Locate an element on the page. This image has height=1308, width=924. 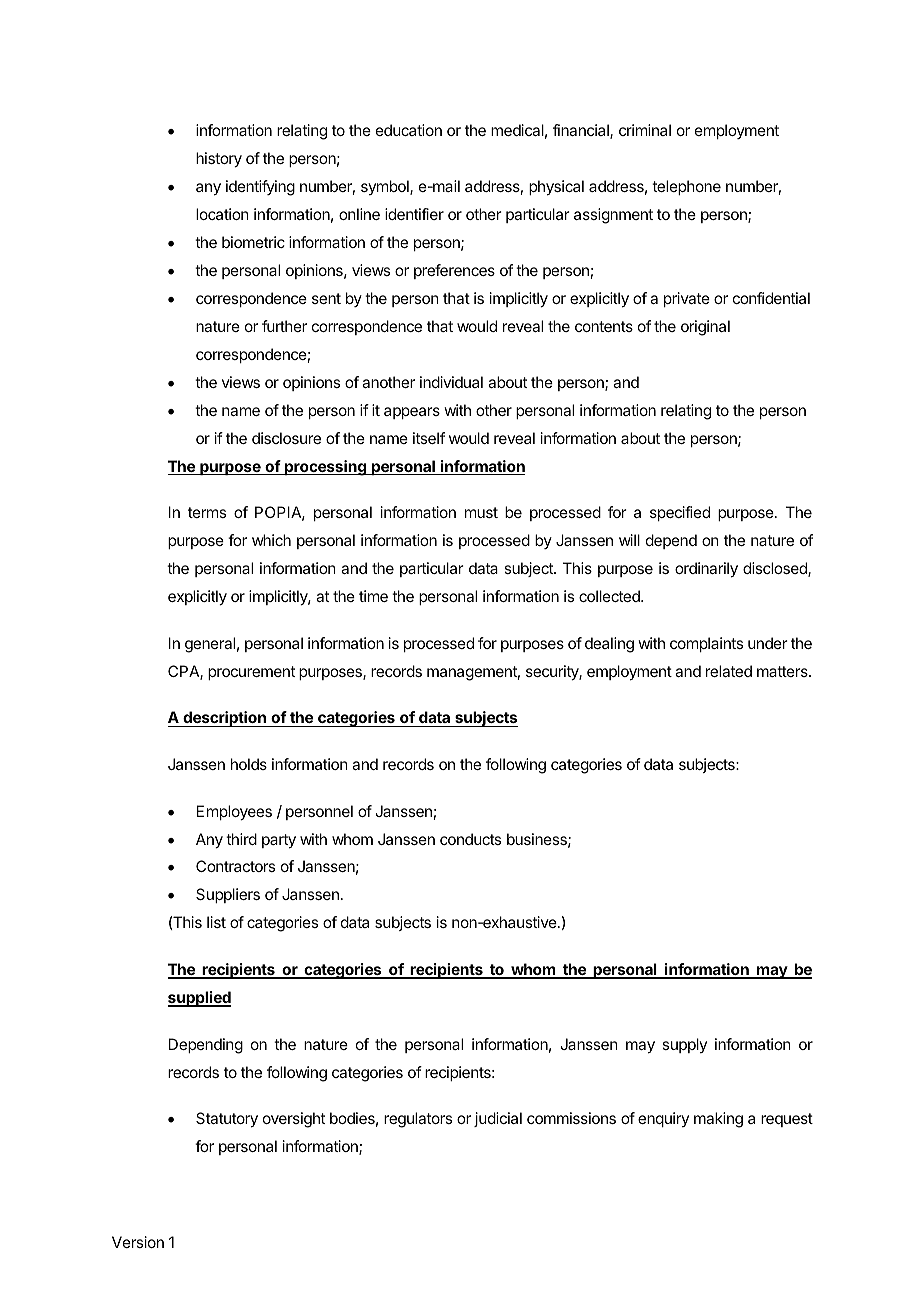
history is located at coordinates (219, 160).
